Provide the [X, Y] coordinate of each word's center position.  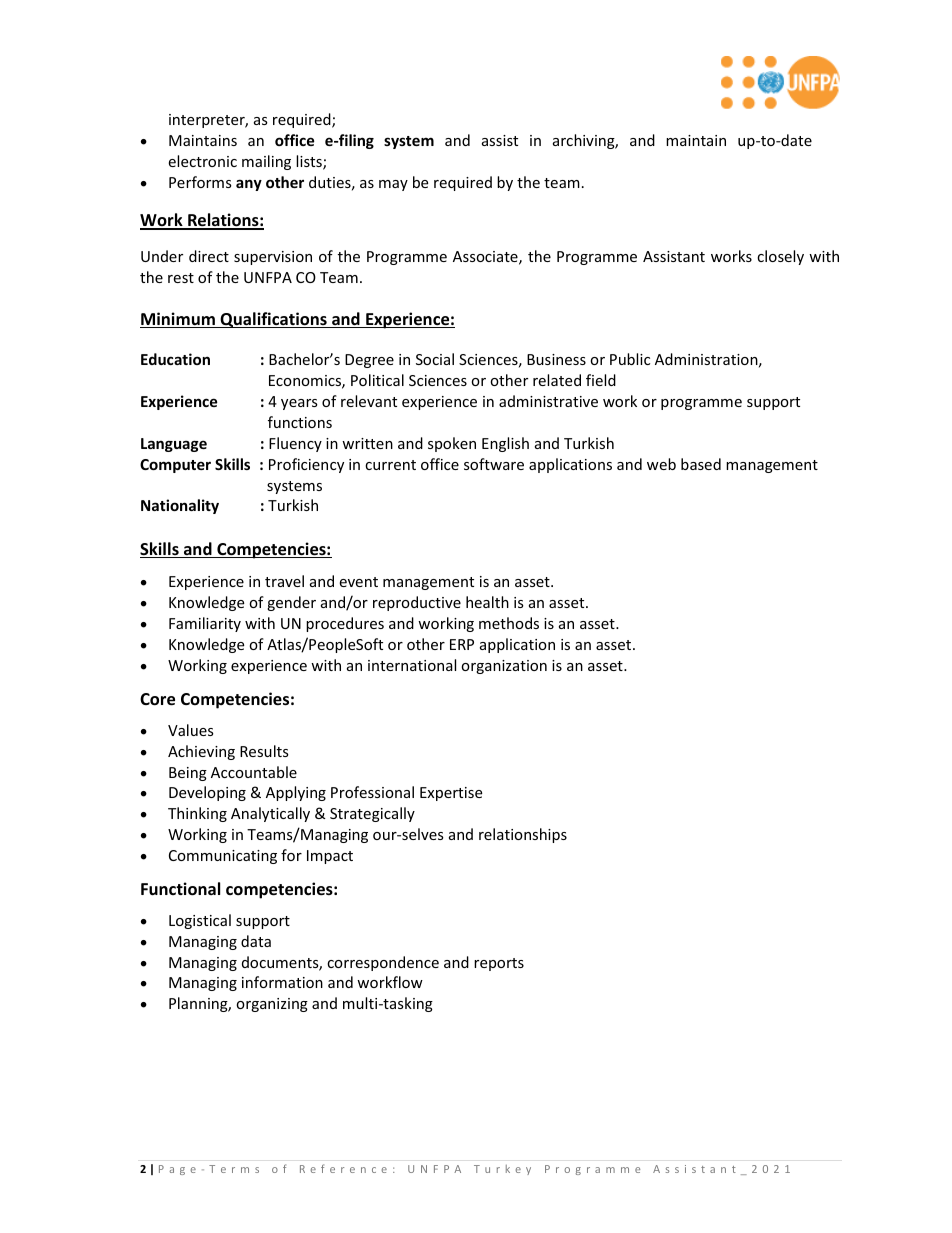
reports [499, 964]
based [701, 464]
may [393, 185]
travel [284, 581]
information [282, 982]
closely [780, 257]
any [249, 185]
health [487, 602]
